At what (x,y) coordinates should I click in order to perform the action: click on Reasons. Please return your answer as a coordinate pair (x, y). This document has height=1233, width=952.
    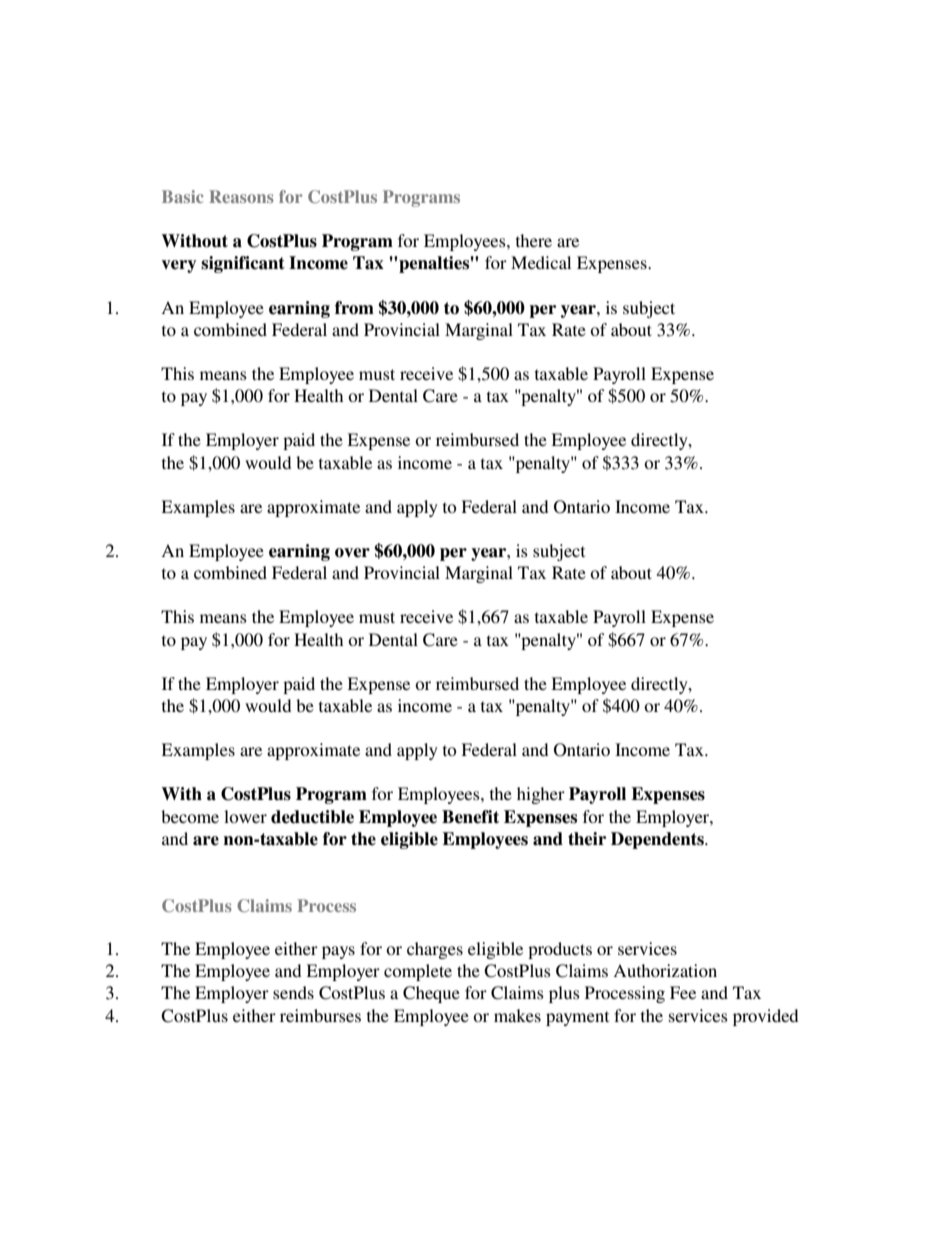
    Looking at the image, I should click on (241, 196).
